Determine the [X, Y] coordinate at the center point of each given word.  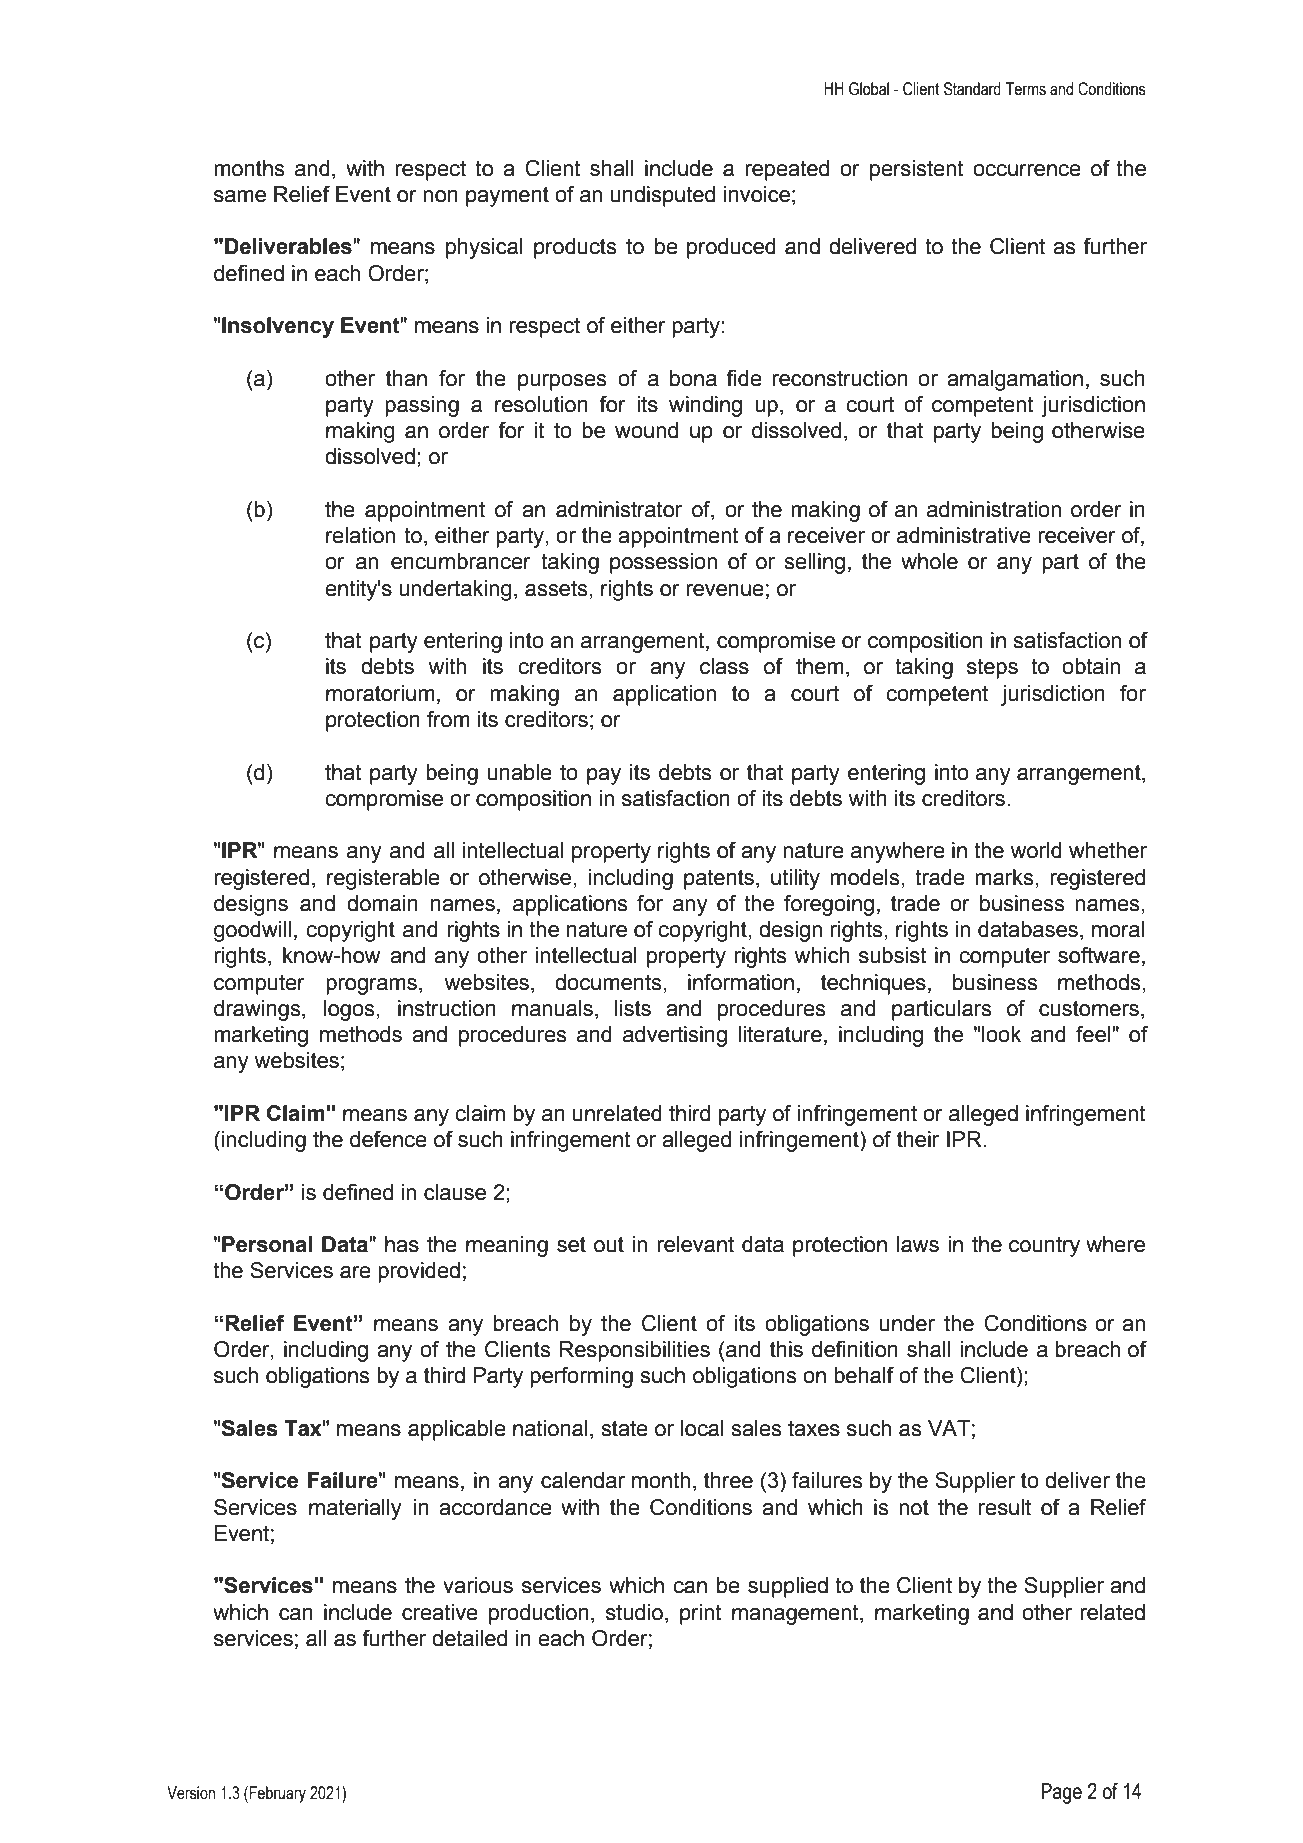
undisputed [663, 196]
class [724, 666]
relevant [695, 1244]
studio [634, 1612]
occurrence [1027, 170]
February [277, 1794]
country [1044, 1246]
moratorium [380, 693]
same [240, 196]
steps [992, 668]
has [402, 1244]
